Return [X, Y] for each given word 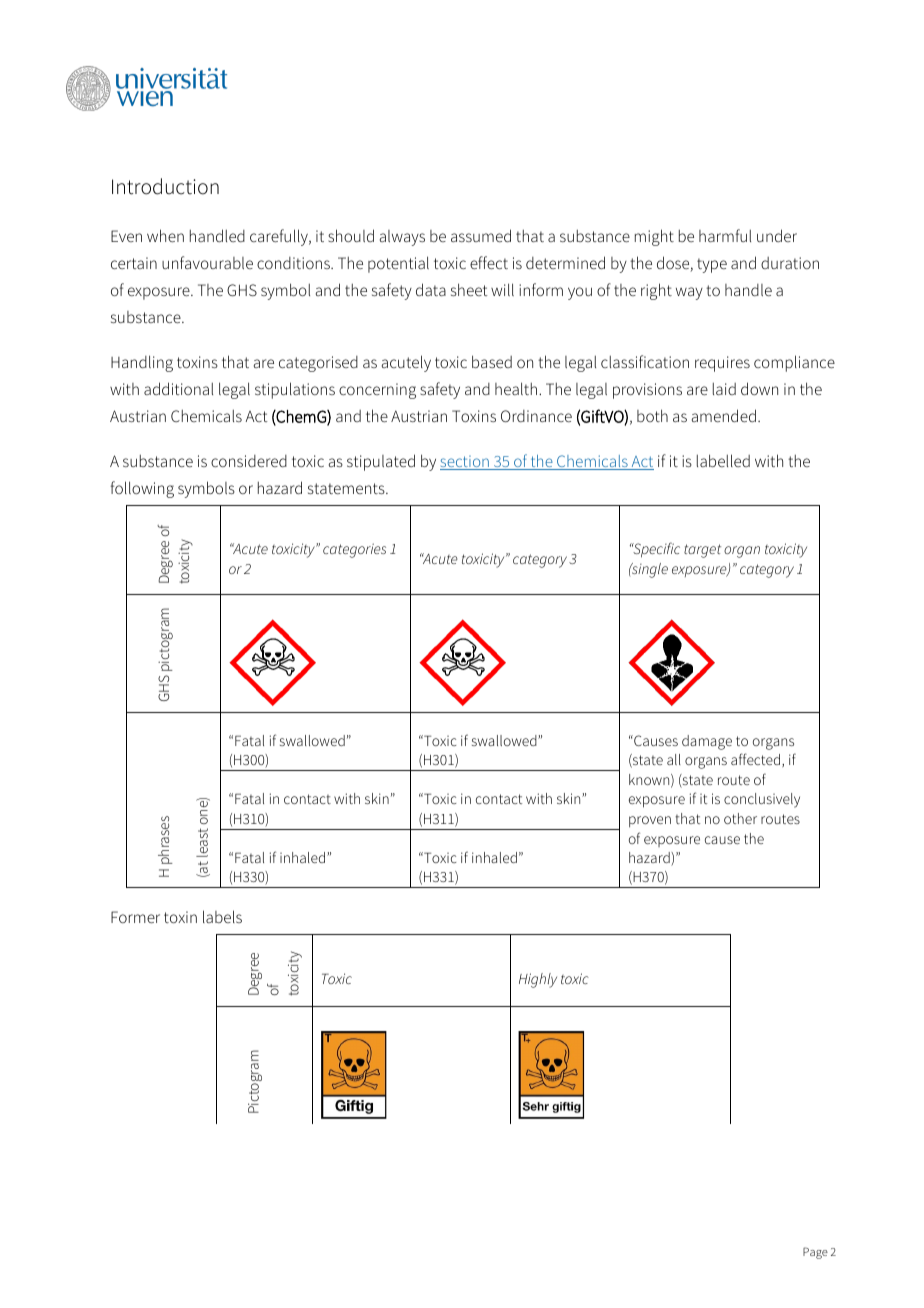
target [702, 551]
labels [222, 916]
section [465, 463]
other [740, 818]
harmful [725, 235]
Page [815, 1253]
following [142, 489]
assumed [481, 235]
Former [135, 917]
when [165, 235]
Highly [538, 980]
